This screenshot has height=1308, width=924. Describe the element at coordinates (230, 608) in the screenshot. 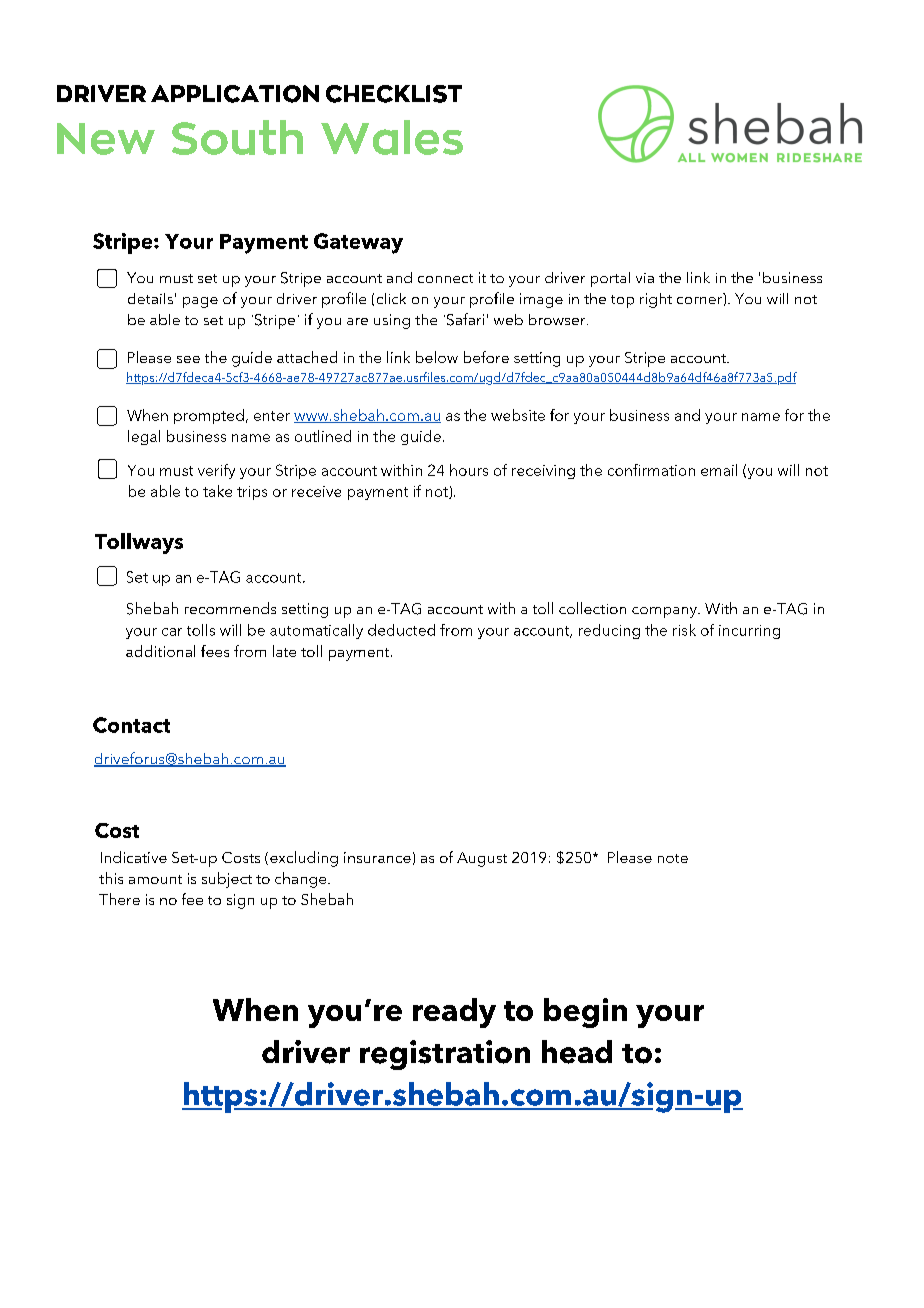

I see `recommends` at that location.
